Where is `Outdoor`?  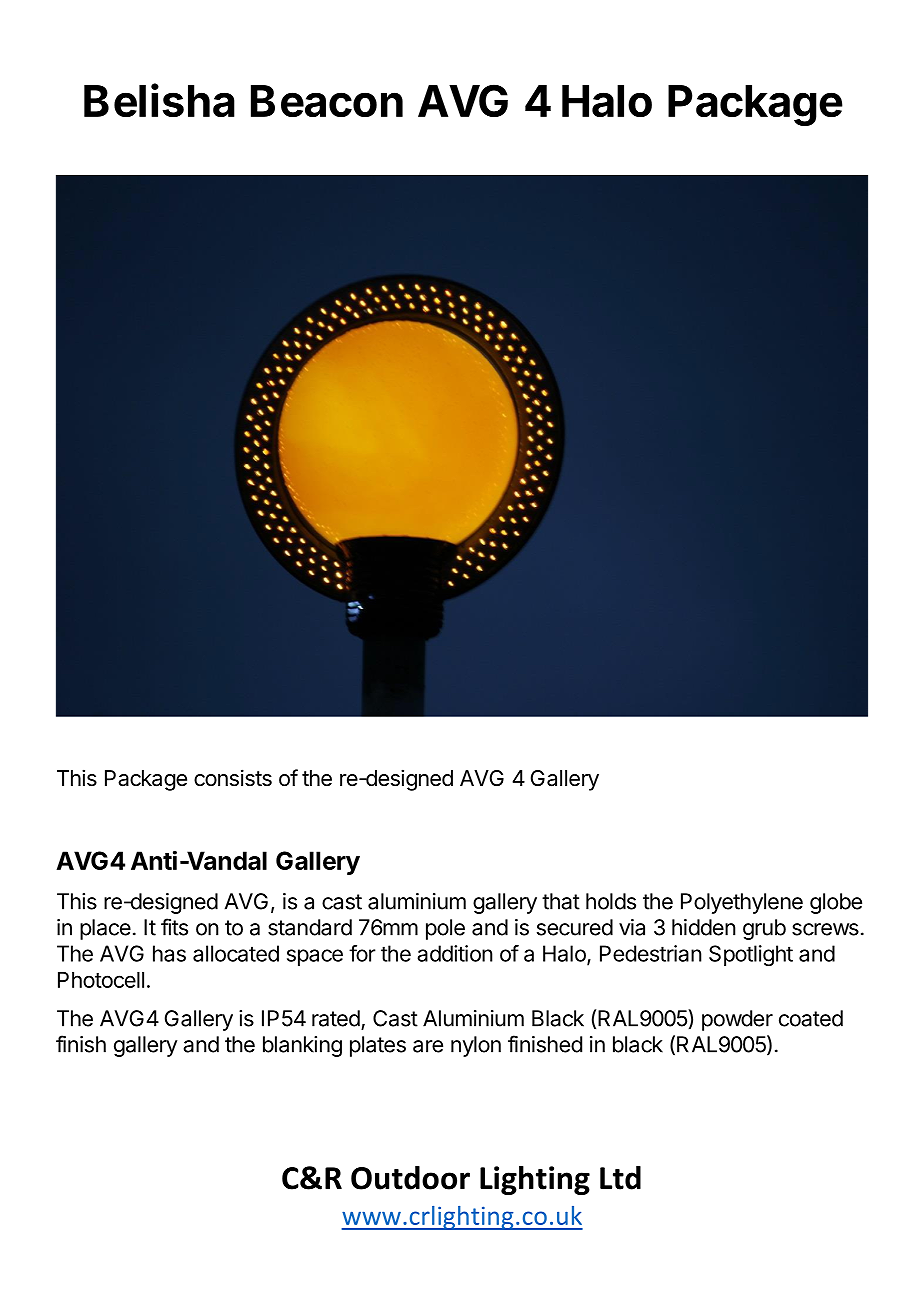
Outdoor is located at coordinates (410, 1178).
